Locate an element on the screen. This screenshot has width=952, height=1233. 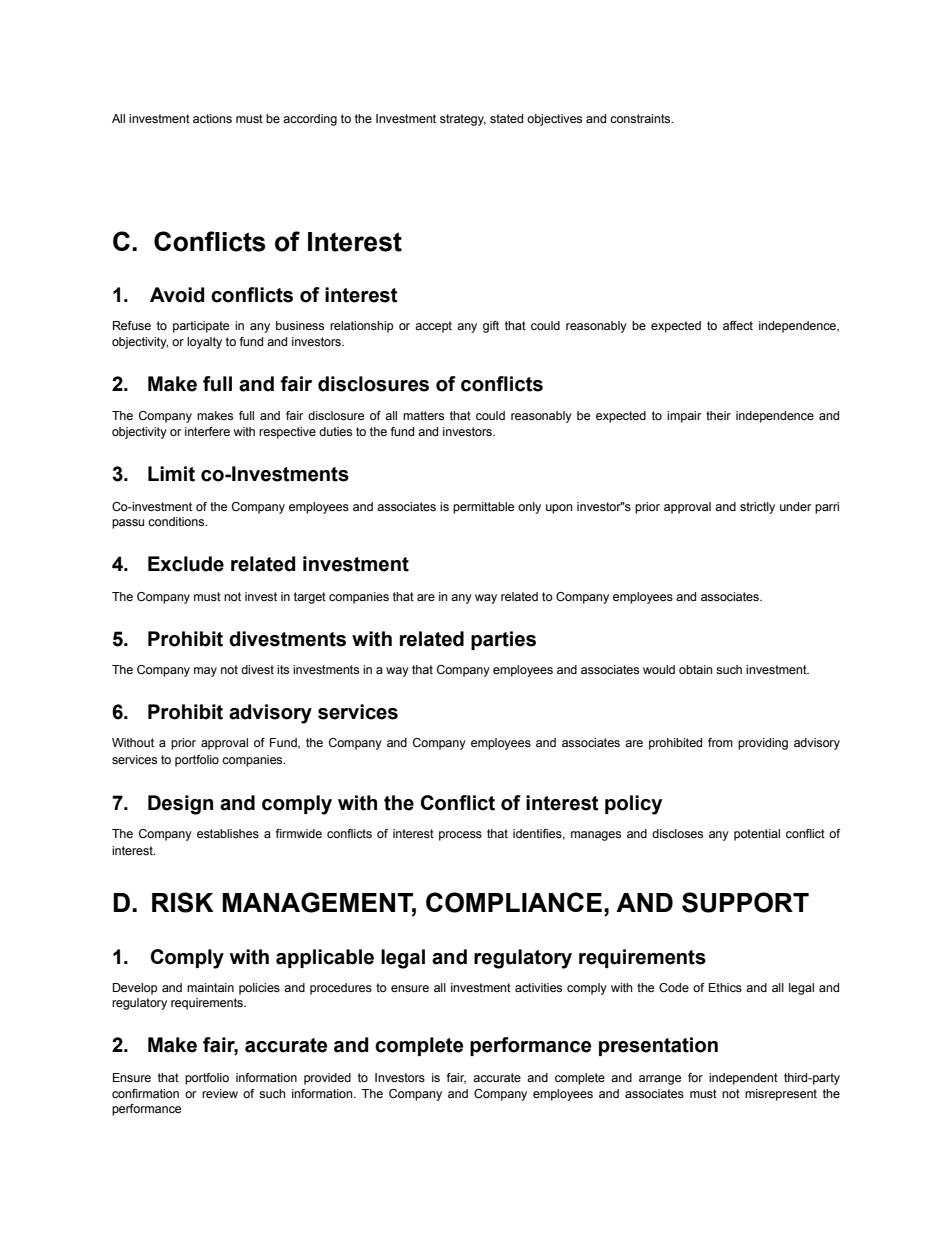
loyalty is located at coordinates (204, 343).
